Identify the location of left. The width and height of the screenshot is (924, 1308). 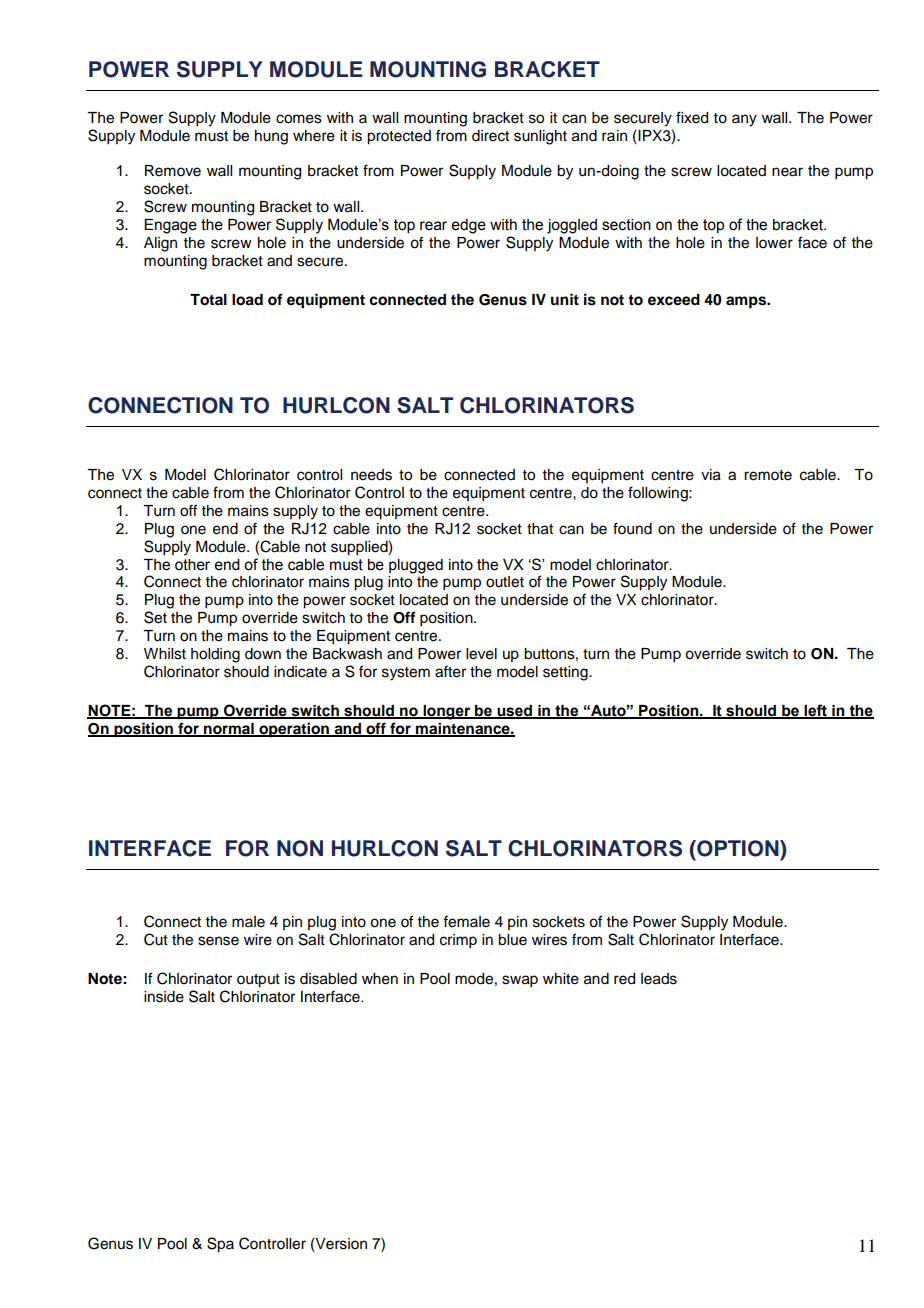
(816, 711).
